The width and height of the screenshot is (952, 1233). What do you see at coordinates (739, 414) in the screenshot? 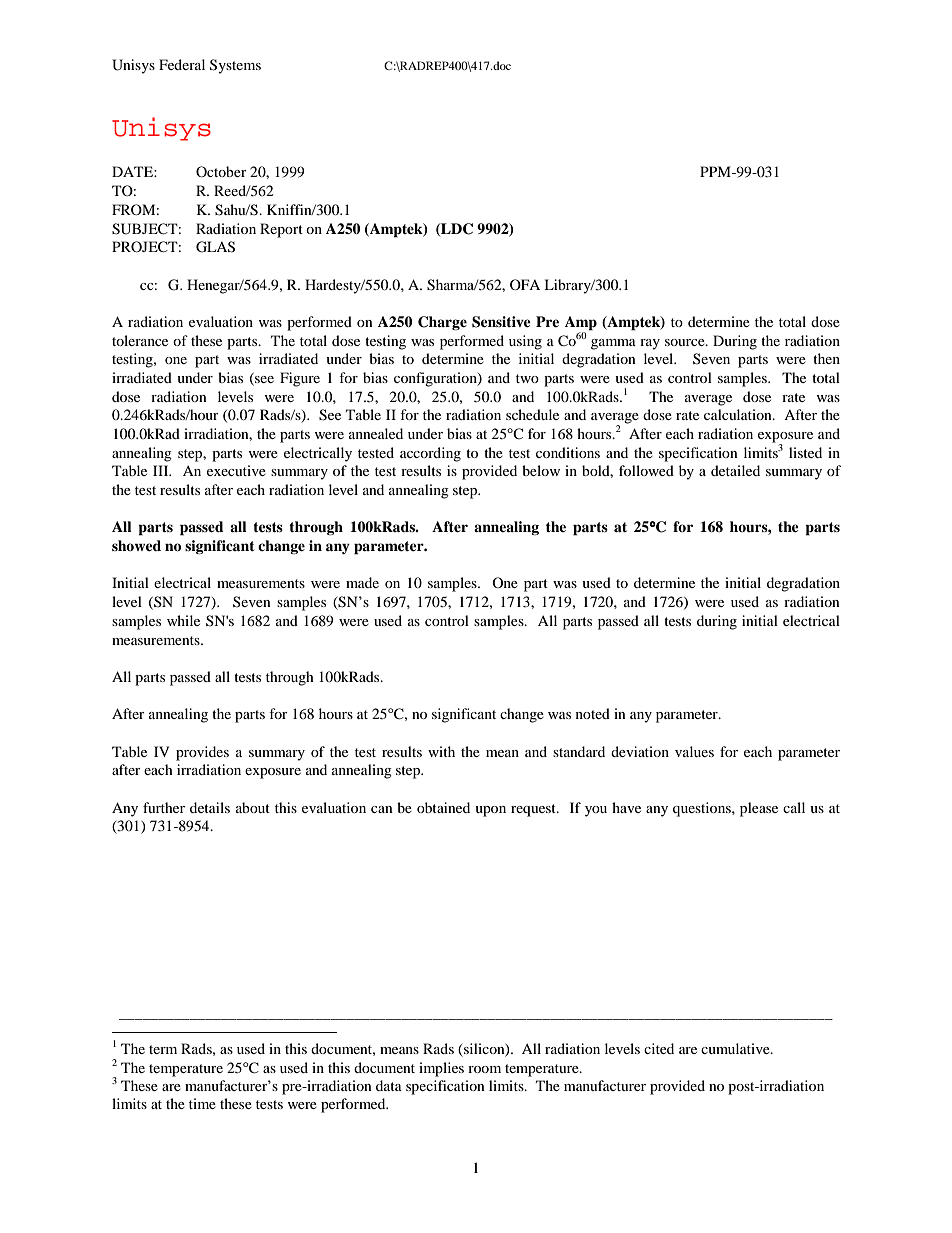
I see `calculation` at bounding box center [739, 414].
